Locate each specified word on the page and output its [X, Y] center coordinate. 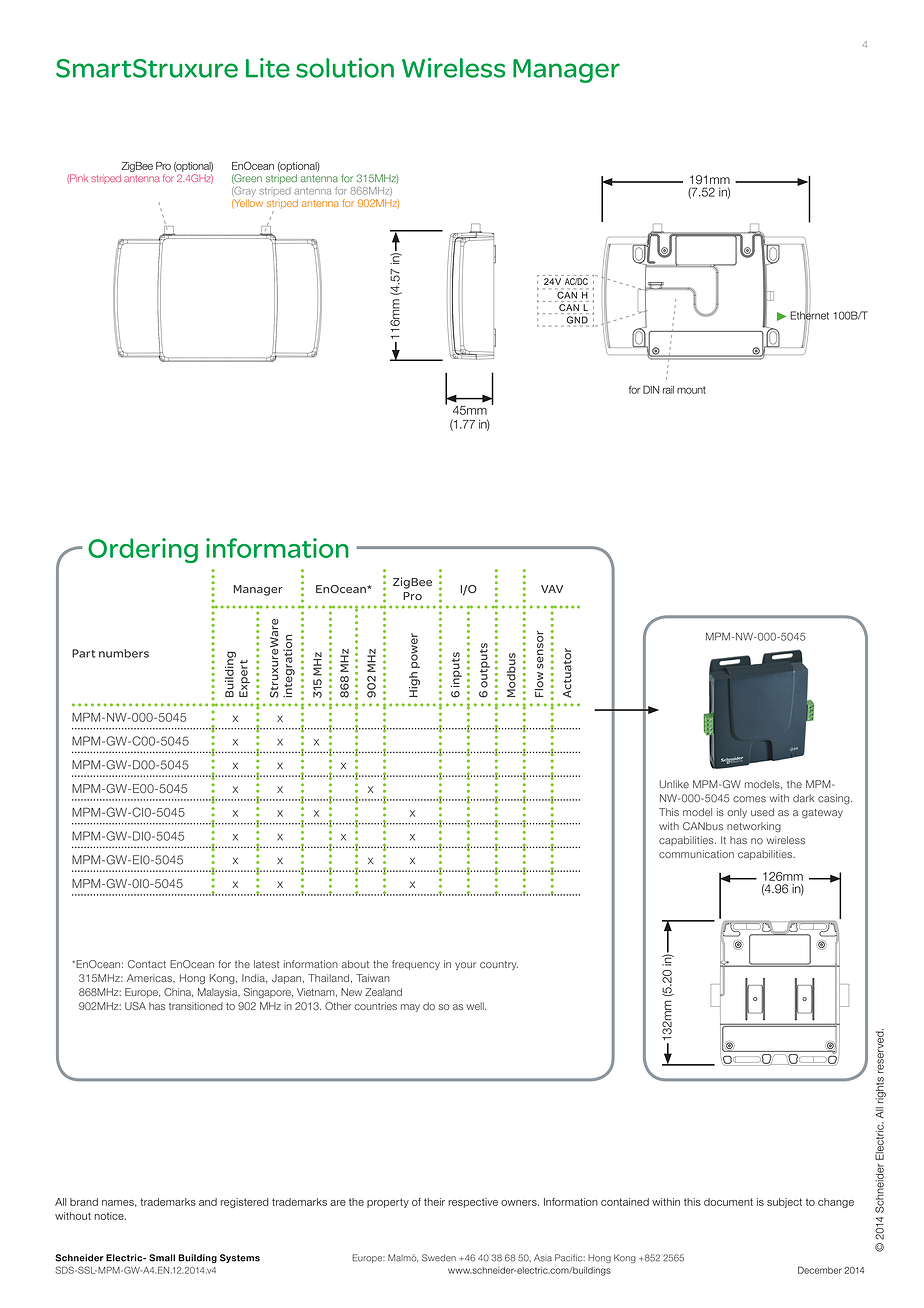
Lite [268, 68]
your [465, 966]
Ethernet [809, 315]
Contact [147, 964]
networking [754, 827]
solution [345, 68]
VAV [552, 589]
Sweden [439, 1258]
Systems [240, 1258]
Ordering [143, 550]
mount [691, 390]
